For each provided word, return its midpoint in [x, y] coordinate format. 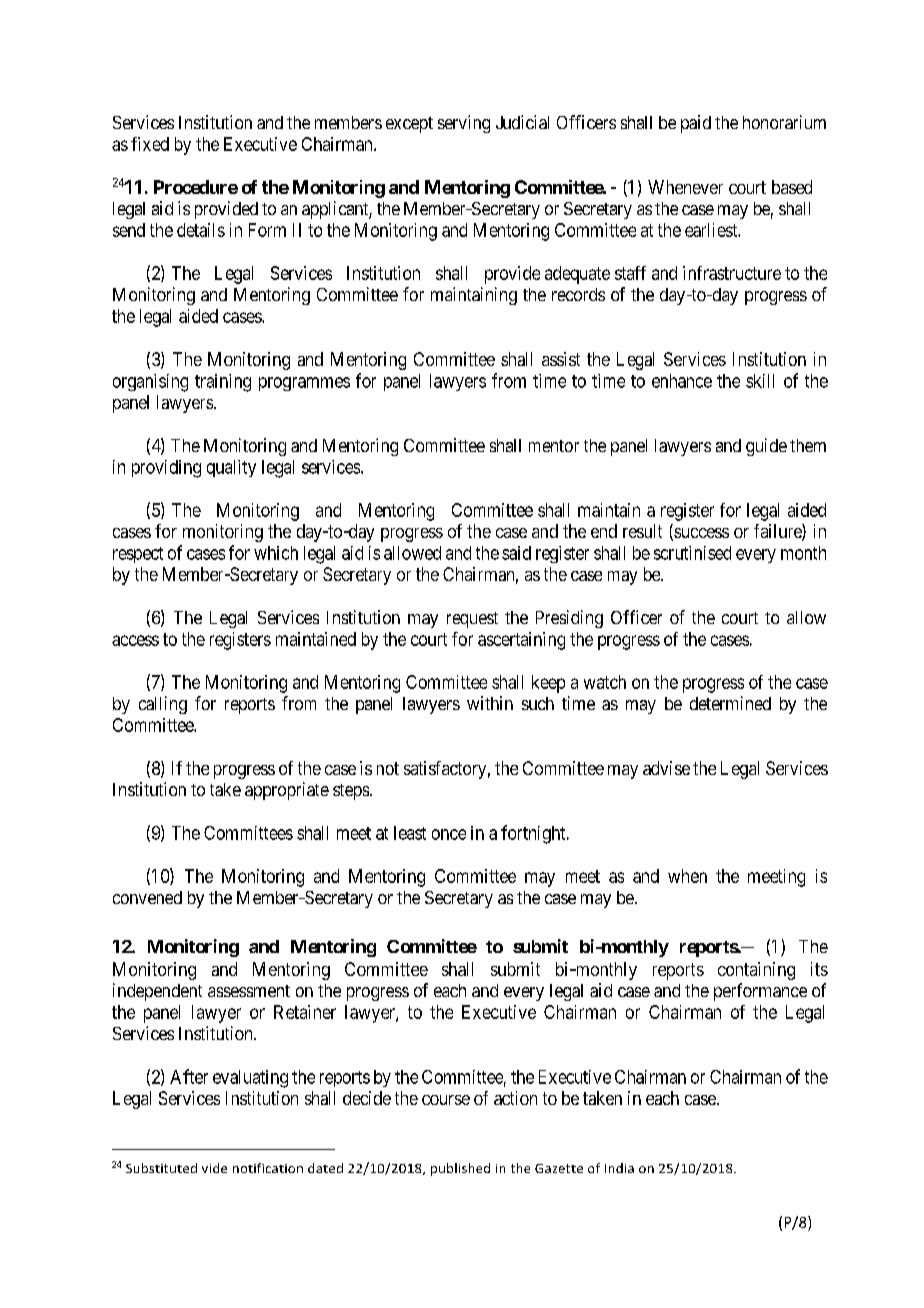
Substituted [161, 1168]
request [472, 620]
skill [760, 381]
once [449, 834]
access [135, 640]
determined [730, 703]
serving [464, 124]
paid [696, 124]
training [223, 383]
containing [756, 971]
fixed [150, 144]
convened [147, 897]
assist [561, 359]
